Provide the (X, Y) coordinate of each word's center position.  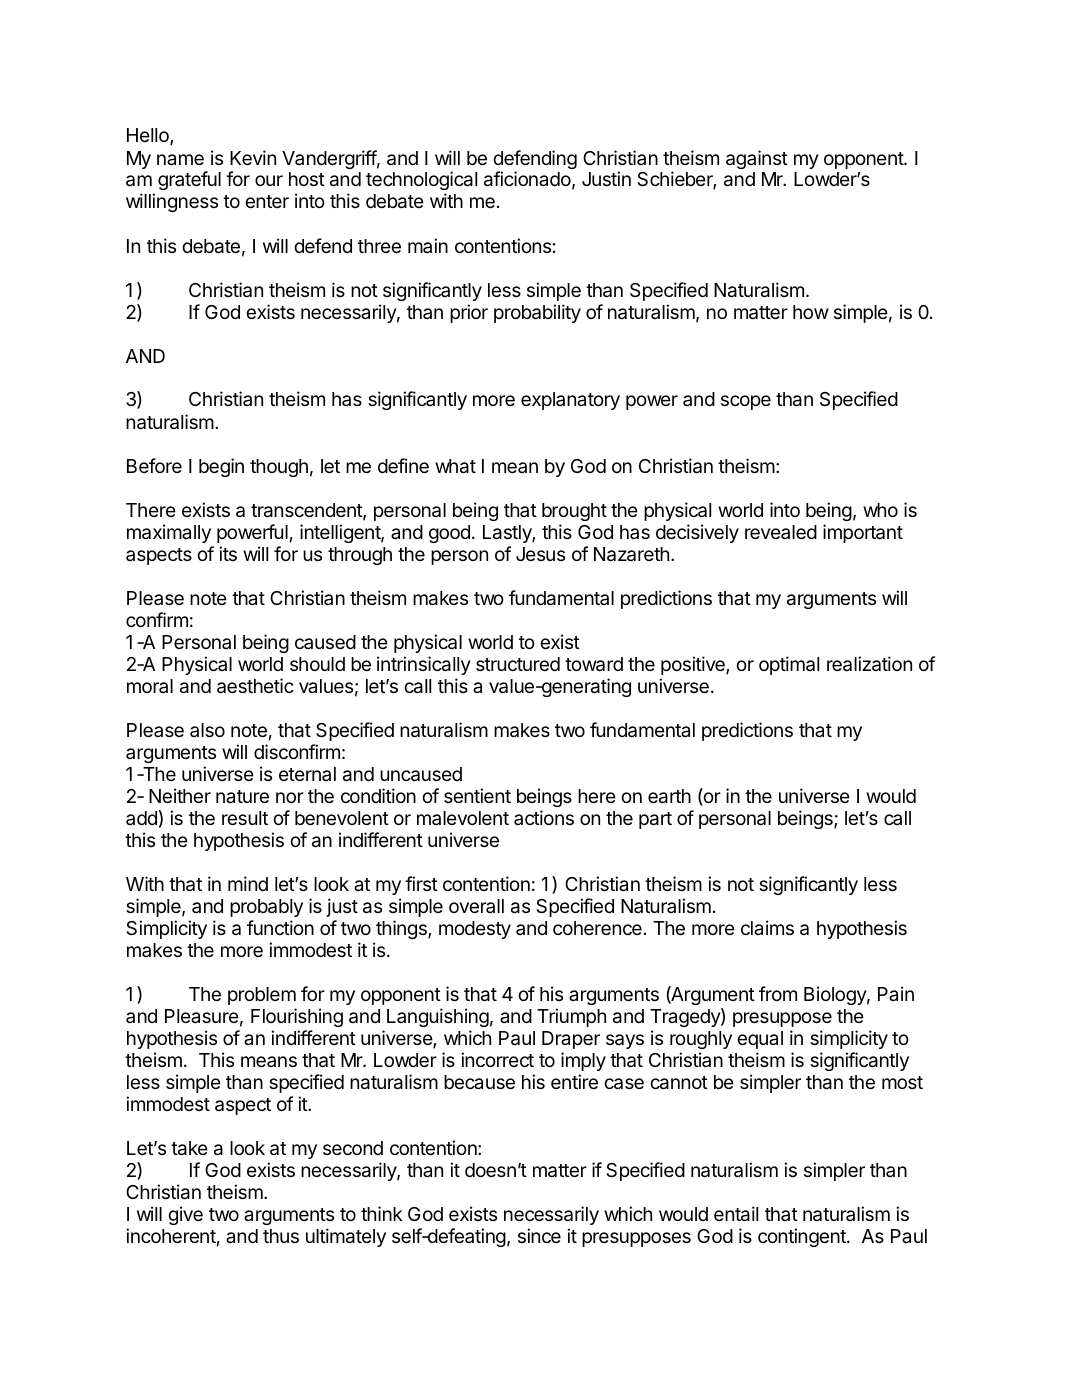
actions (544, 817)
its (228, 553)
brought (574, 512)
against (757, 159)
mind (248, 883)
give (185, 1215)
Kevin (253, 157)
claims (767, 927)
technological (421, 180)
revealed (781, 532)
